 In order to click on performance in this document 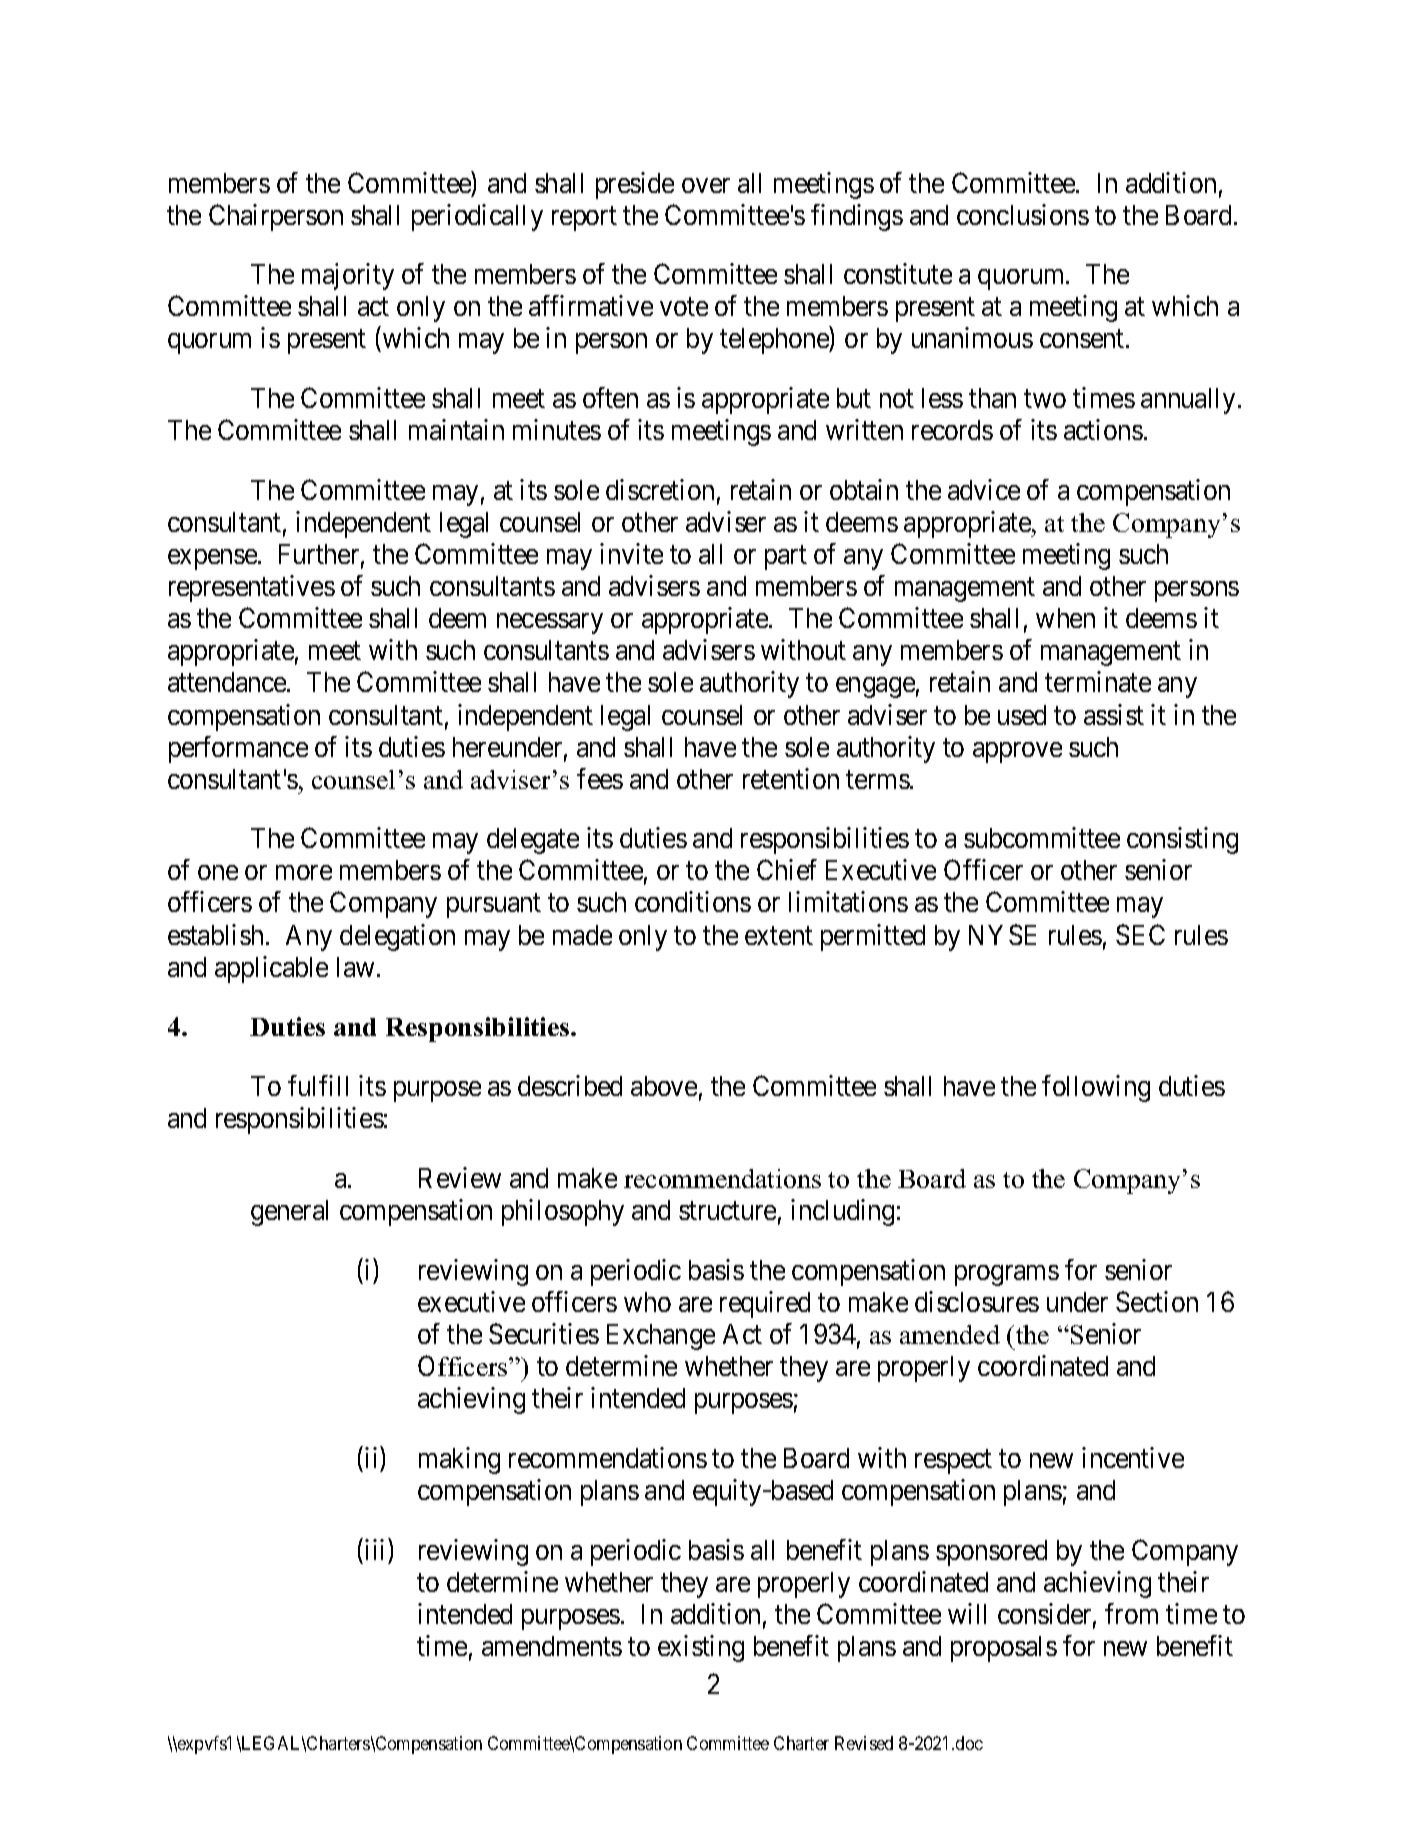, I will do `click(238, 749)`.
